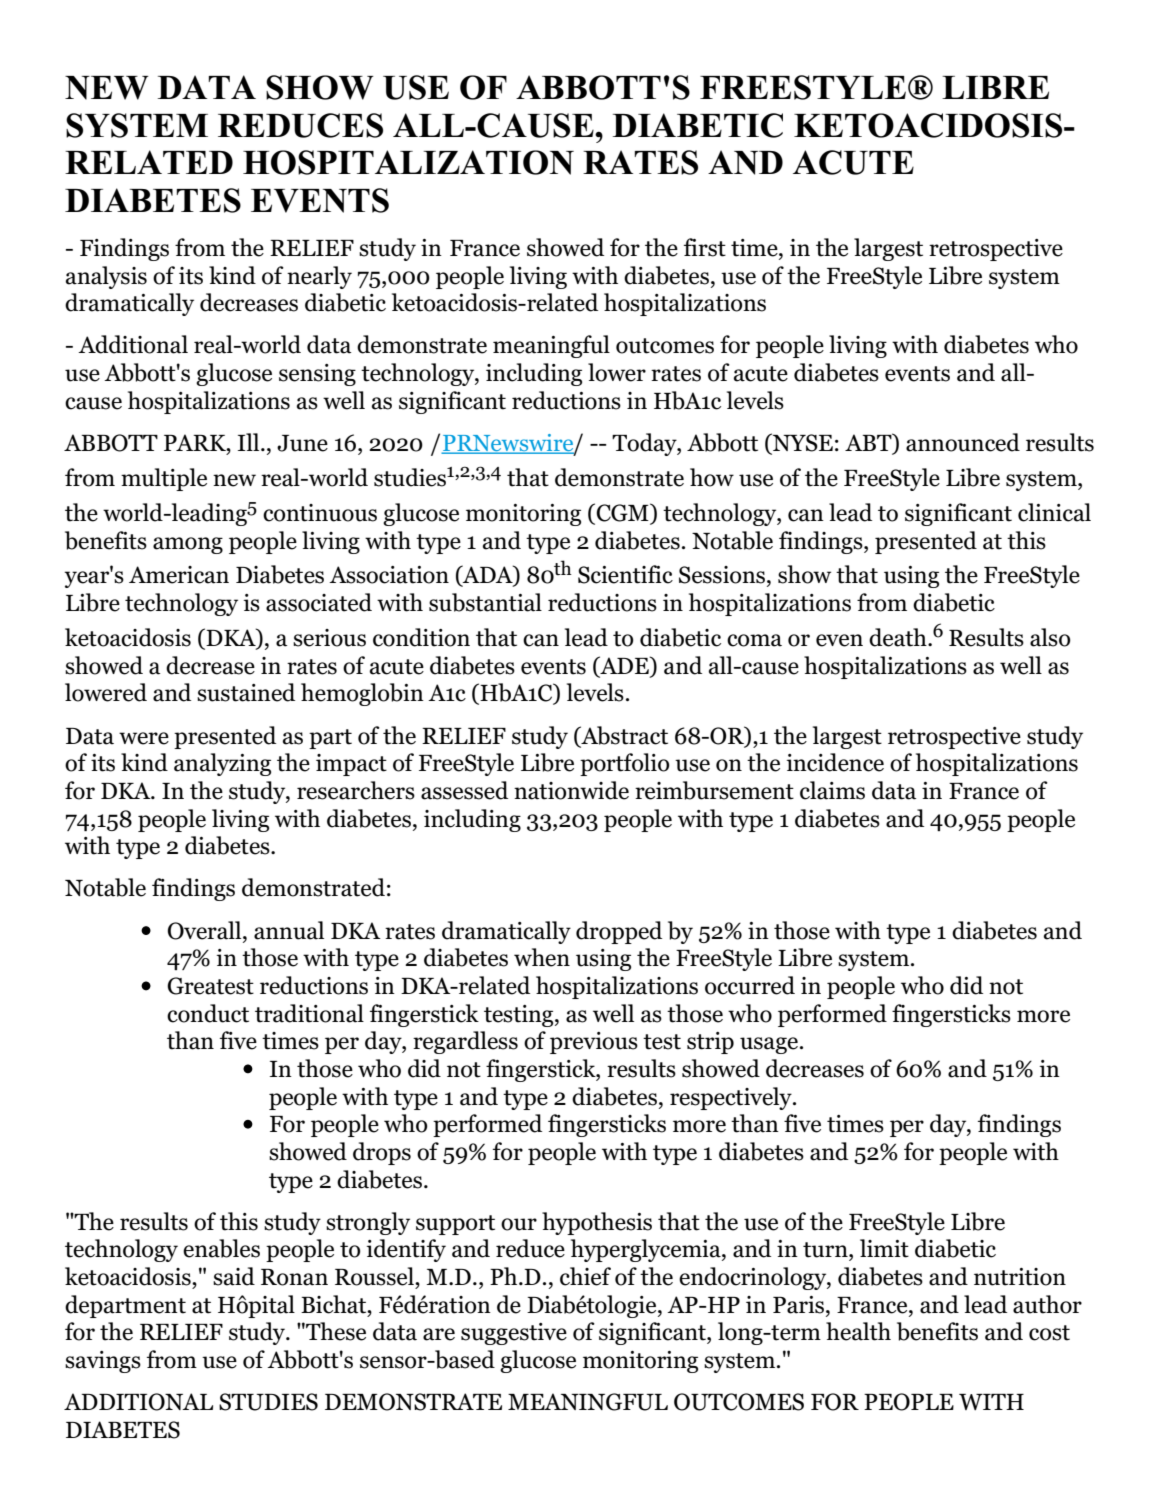 The width and height of the document is (1159, 1500). I want to click on first, so click(705, 247).
